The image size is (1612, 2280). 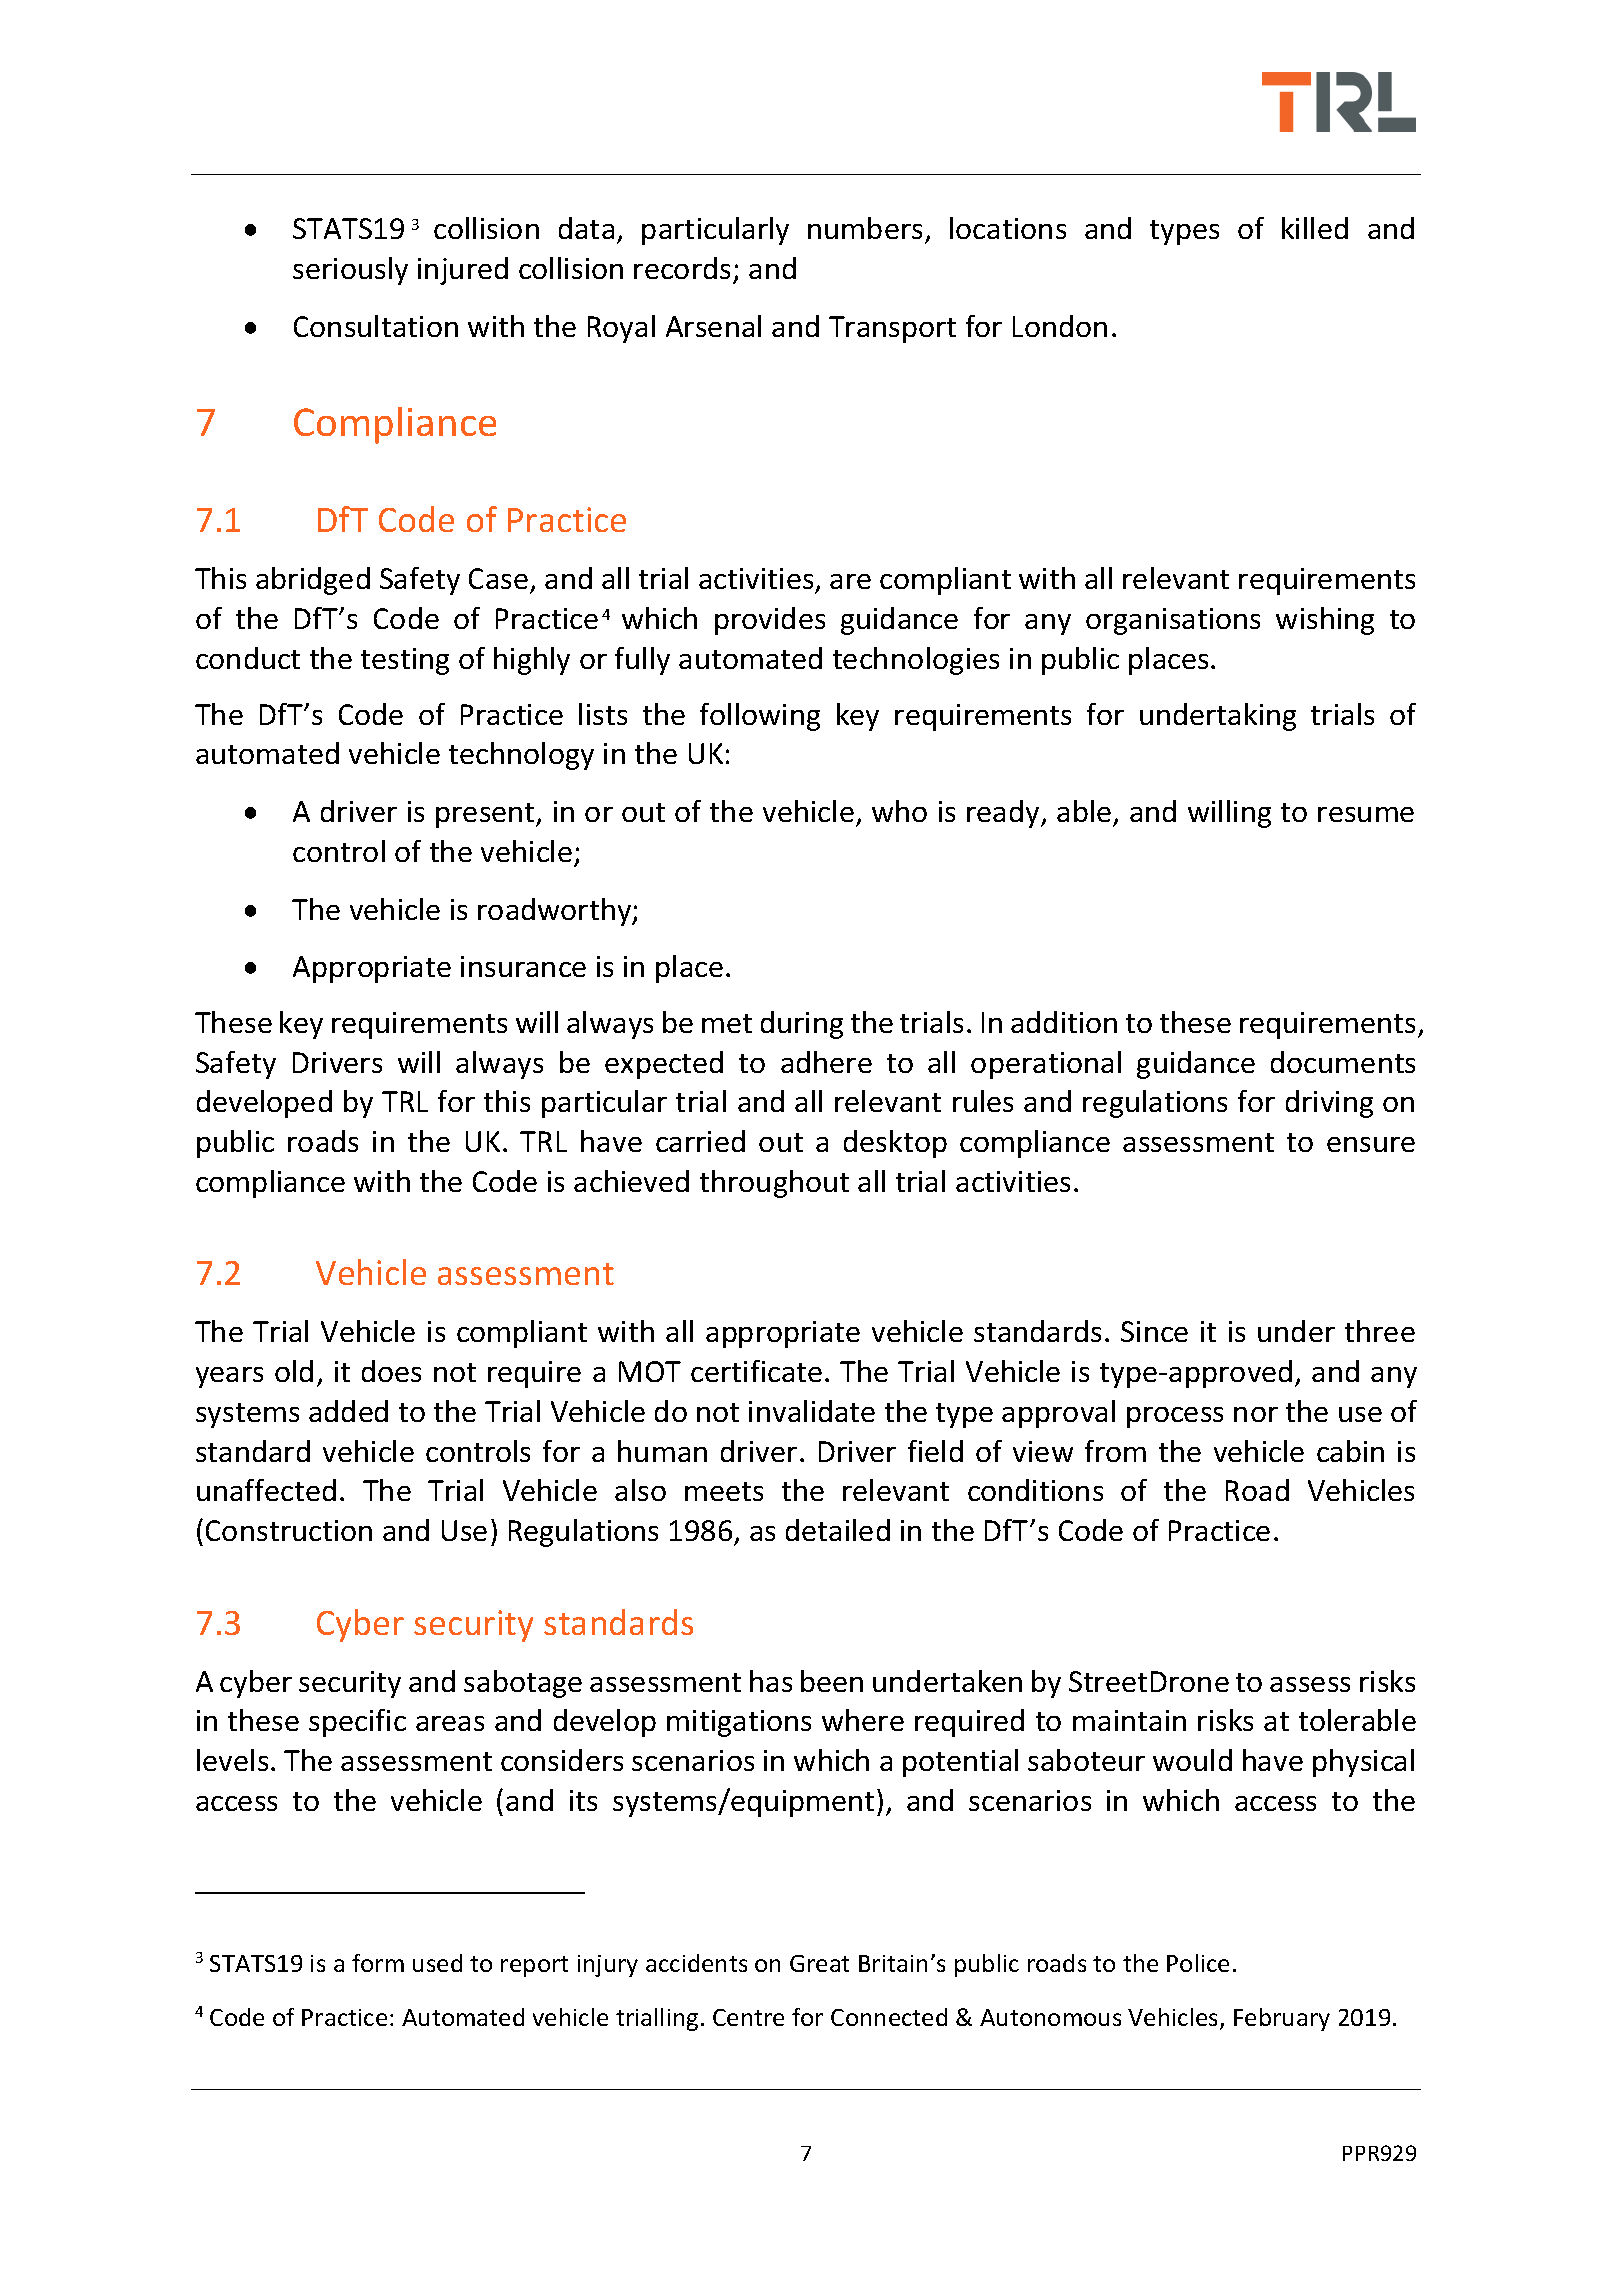 What do you see at coordinates (1173, 621) in the page?
I see `organisations` at bounding box center [1173, 621].
